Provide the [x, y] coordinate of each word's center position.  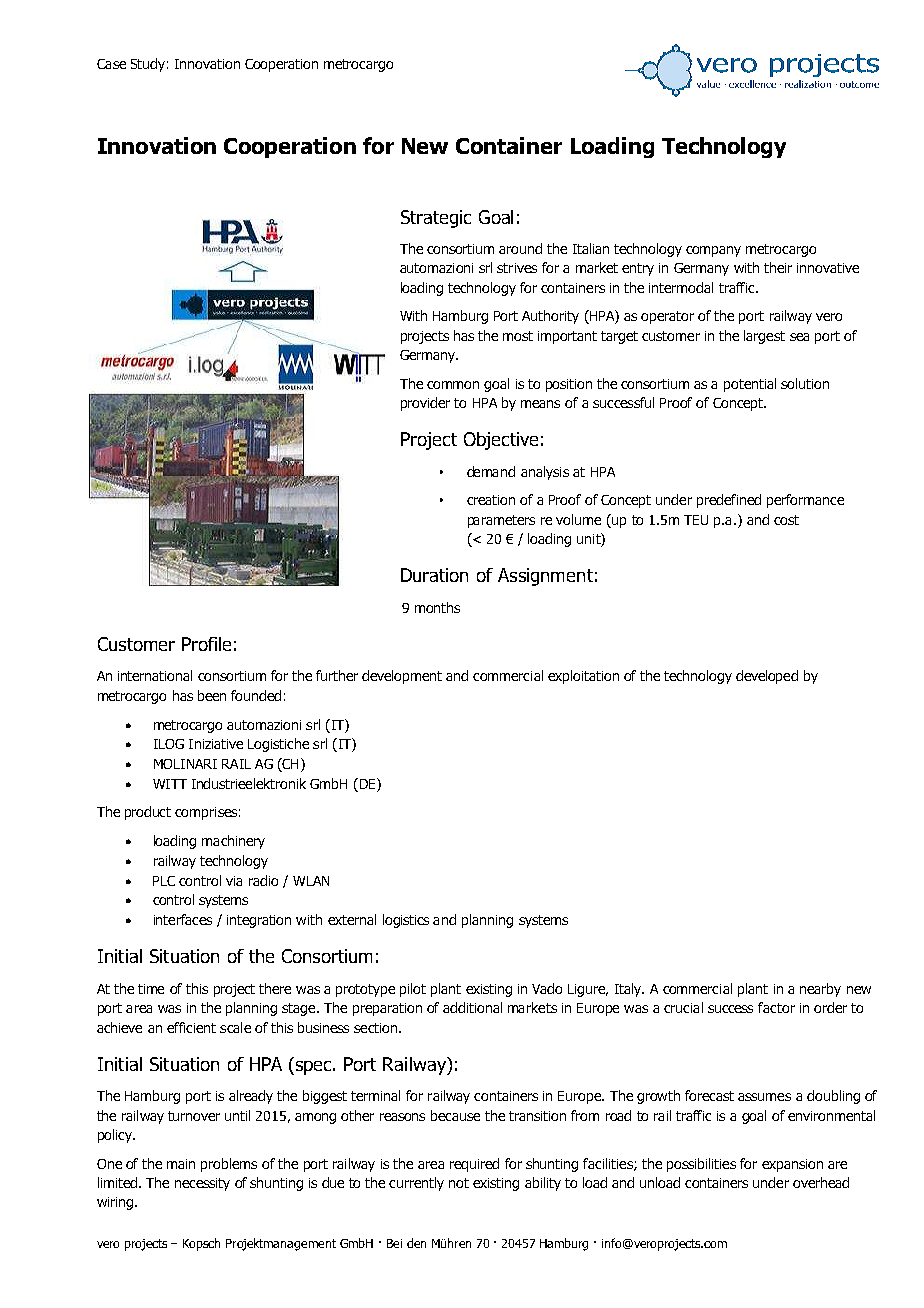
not [459, 1183]
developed [767, 677]
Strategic [436, 219]
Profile [206, 644]
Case [111, 64]
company [713, 251]
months [437, 607]
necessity [202, 1184]
